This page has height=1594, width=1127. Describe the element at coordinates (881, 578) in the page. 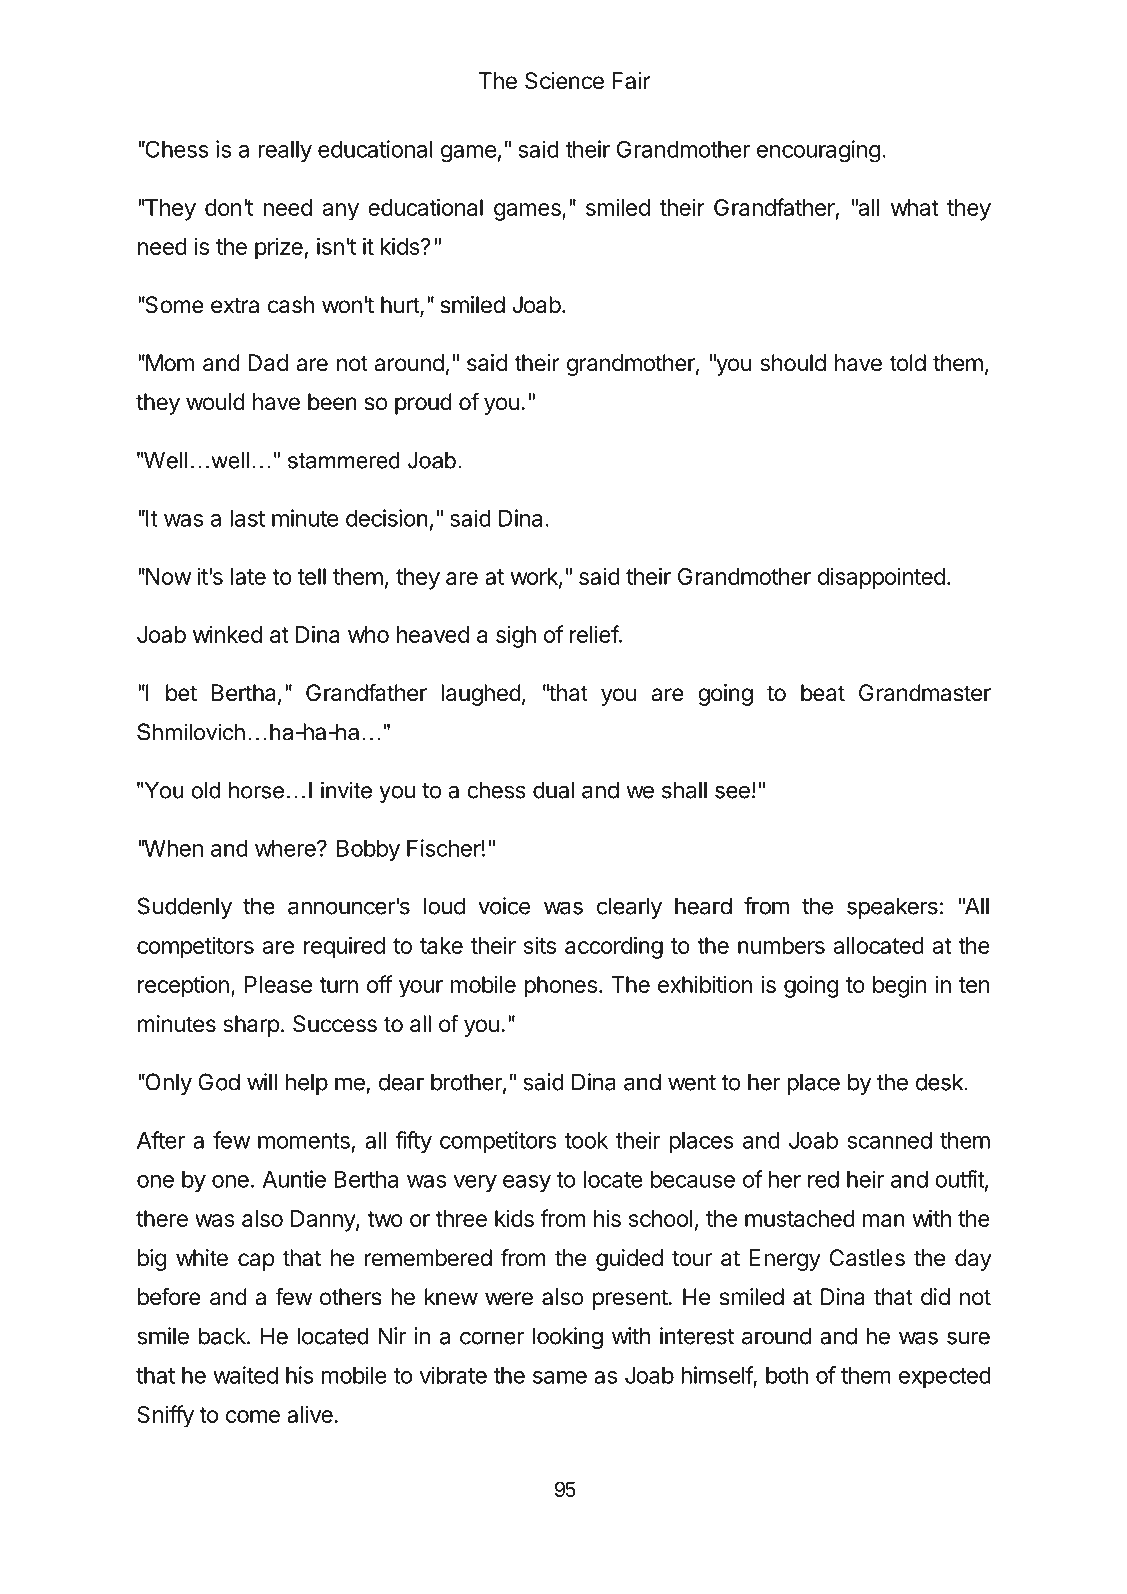

I see `disappointed` at that location.
